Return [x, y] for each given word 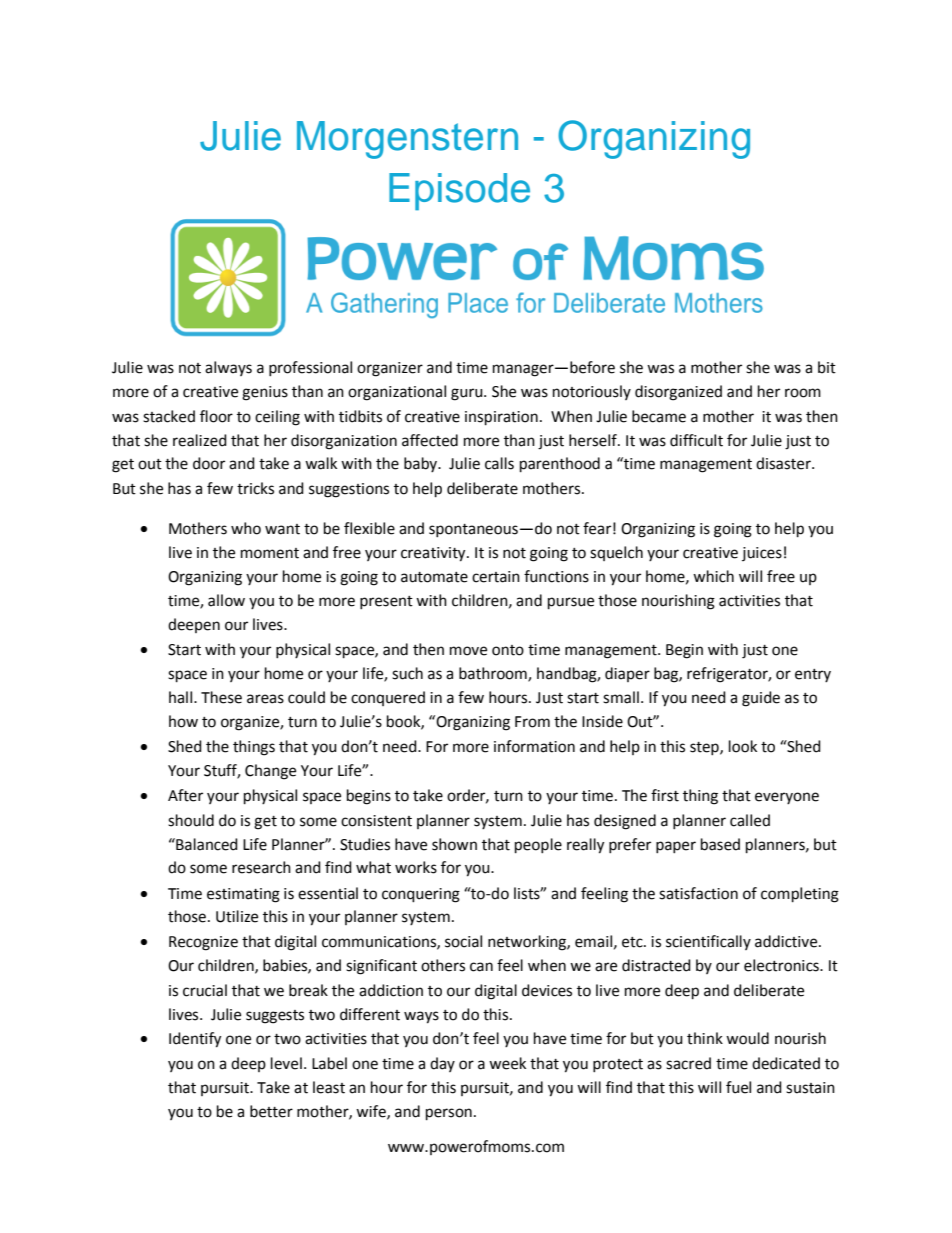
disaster [784, 463]
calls [499, 463]
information [534, 746]
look [743, 746]
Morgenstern [407, 140]
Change [270, 772]
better [271, 1111]
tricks [255, 488]
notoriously [592, 392]
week [507, 1063]
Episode [459, 191]
